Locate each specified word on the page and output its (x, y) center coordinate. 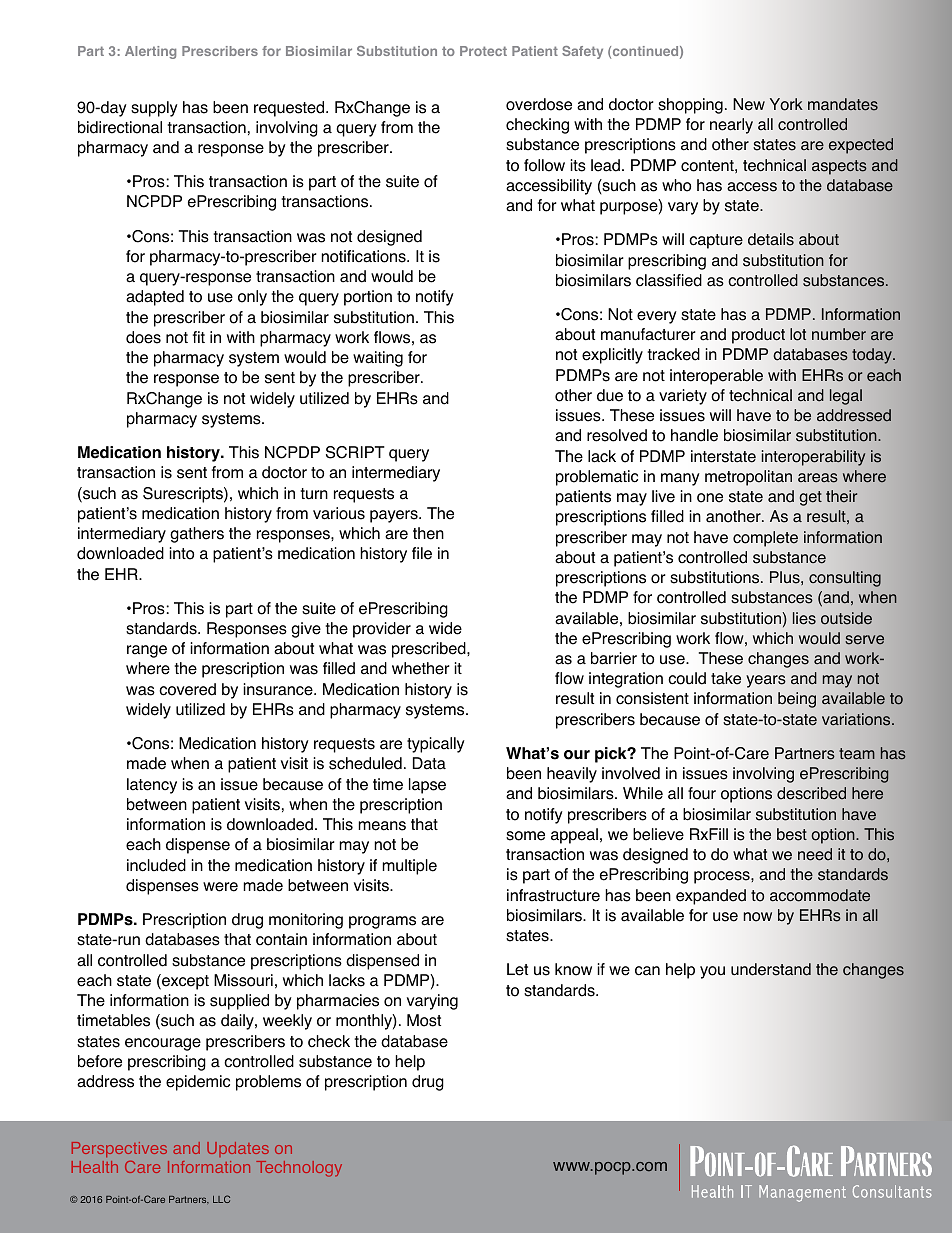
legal (846, 397)
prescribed (430, 650)
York (786, 104)
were (220, 887)
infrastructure (553, 895)
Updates (238, 1149)
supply (154, 109)
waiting (378, 359)
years (766, 681)
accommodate (820, 895)
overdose (539, 104)
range (147, 651)
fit (199, 337)
